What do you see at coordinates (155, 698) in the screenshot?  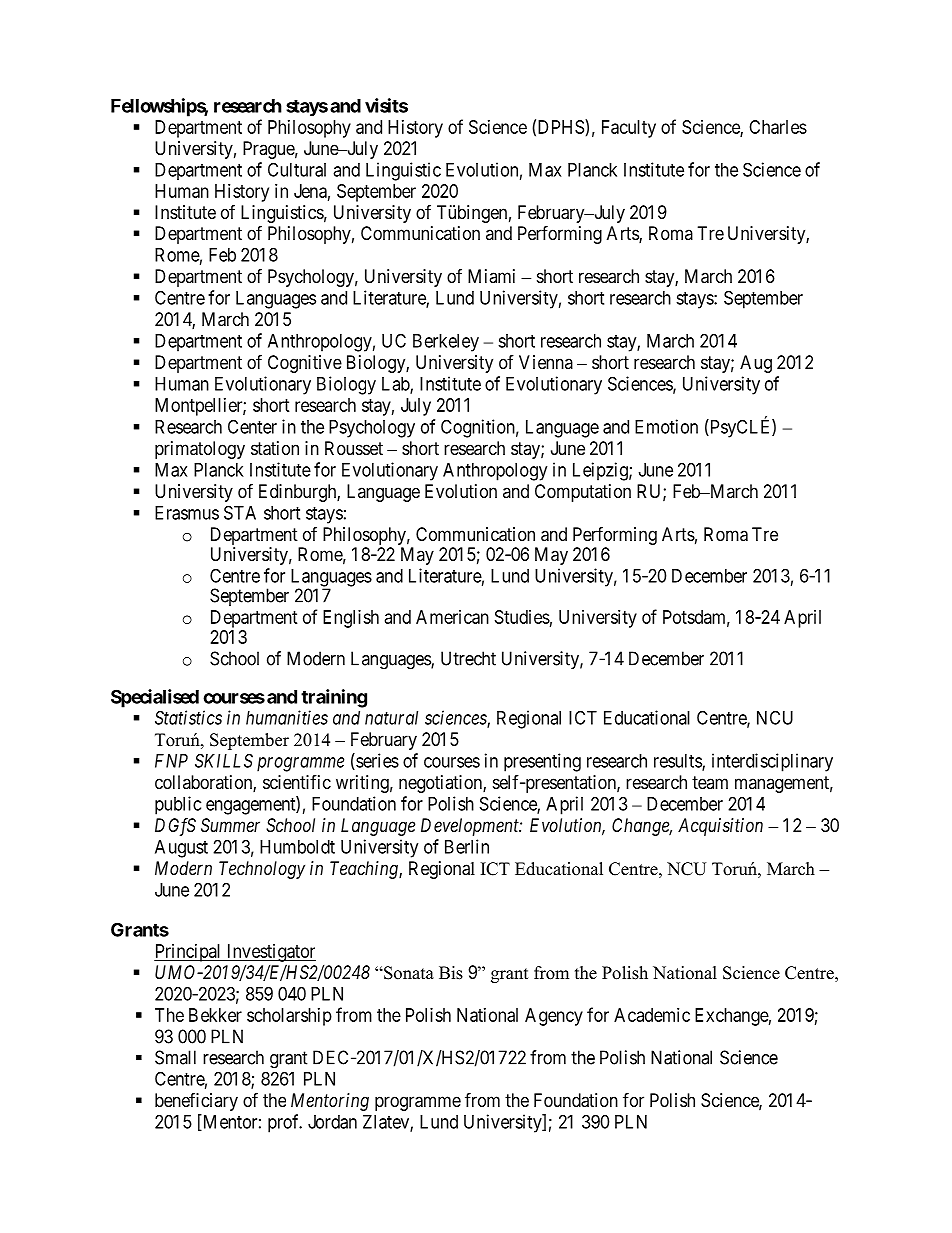 I see `Specialised` at bounding box center [155, 698].
